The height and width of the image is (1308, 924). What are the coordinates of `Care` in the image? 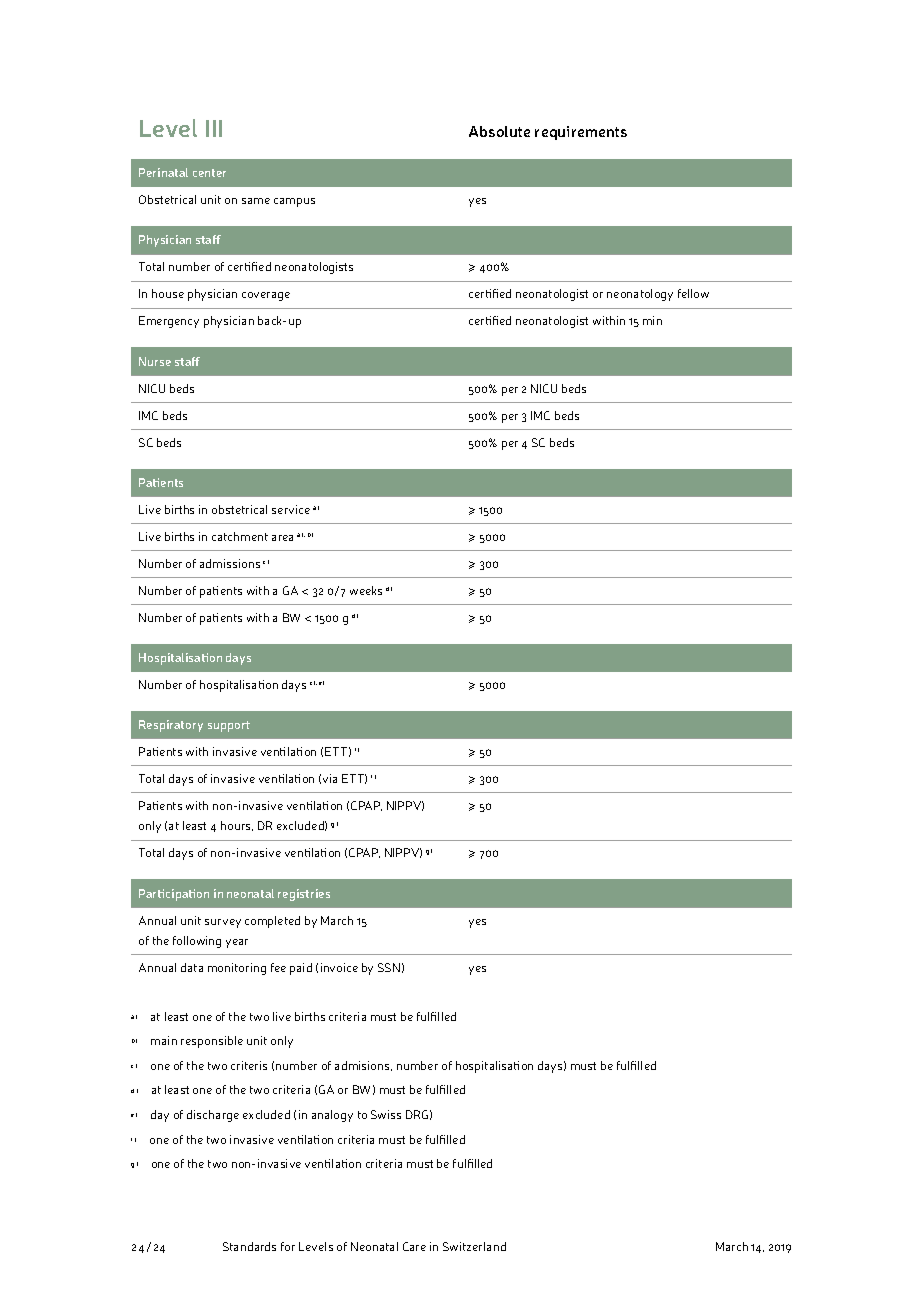 It's located at (414, 1246).
